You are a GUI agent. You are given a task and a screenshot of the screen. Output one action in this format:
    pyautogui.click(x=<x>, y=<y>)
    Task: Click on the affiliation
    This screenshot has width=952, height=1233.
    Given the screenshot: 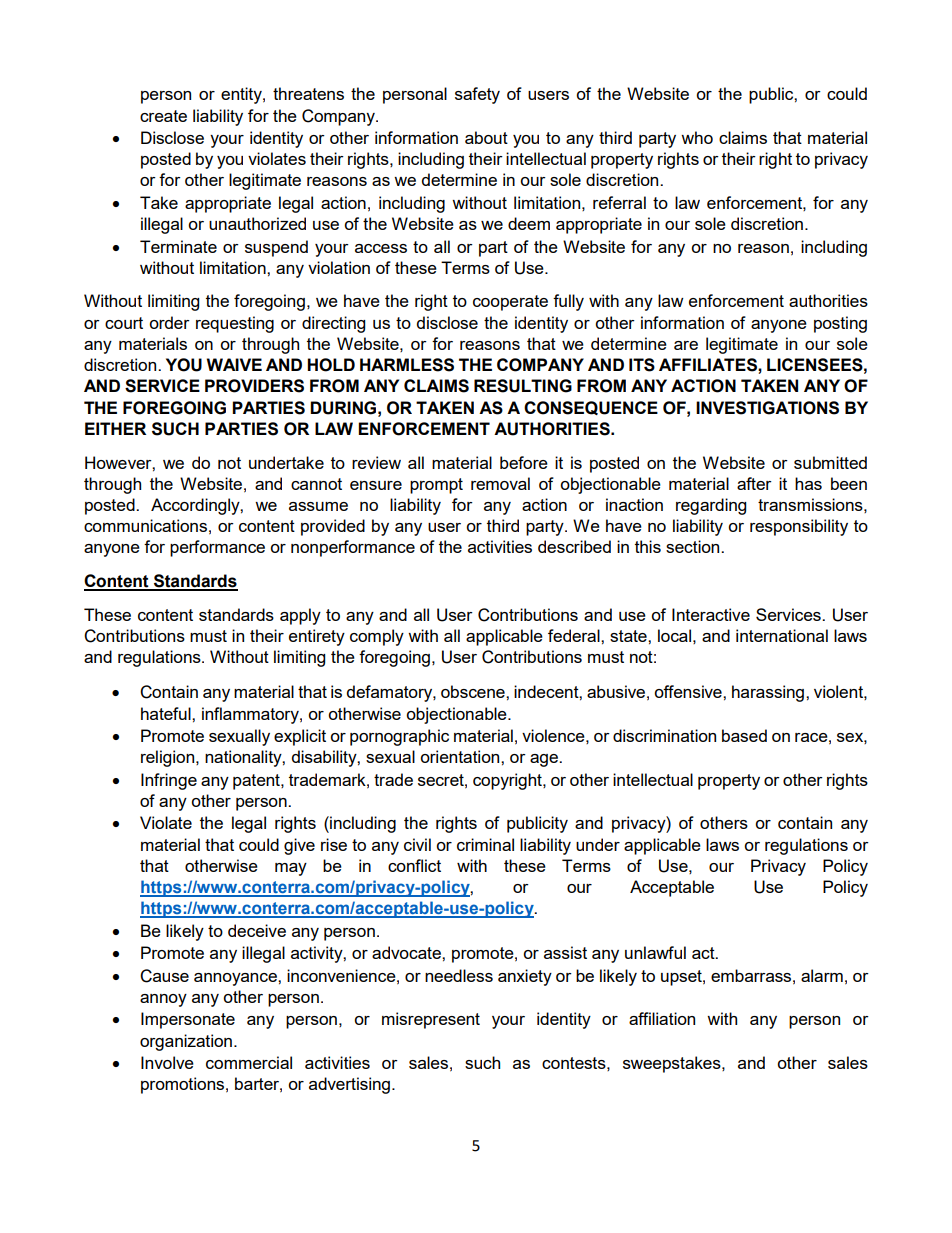 What is the action you would take?
    pyautogui.click(x=662, y=1018)
